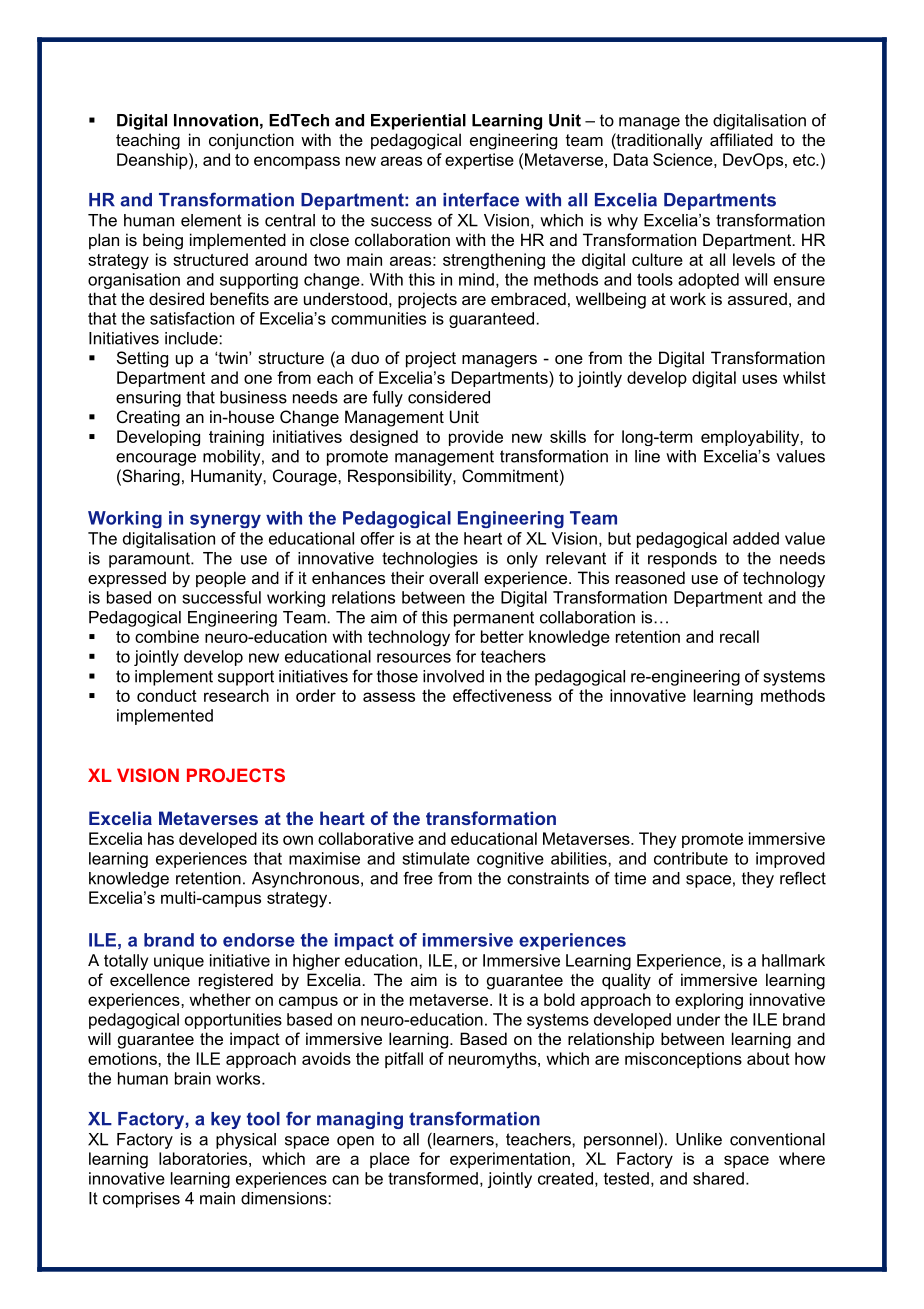 This document has width=924, height=1309. What do you see at coordinates (251, 141) in the document?
I see `conjunction` at bounding box center [251, 141].
